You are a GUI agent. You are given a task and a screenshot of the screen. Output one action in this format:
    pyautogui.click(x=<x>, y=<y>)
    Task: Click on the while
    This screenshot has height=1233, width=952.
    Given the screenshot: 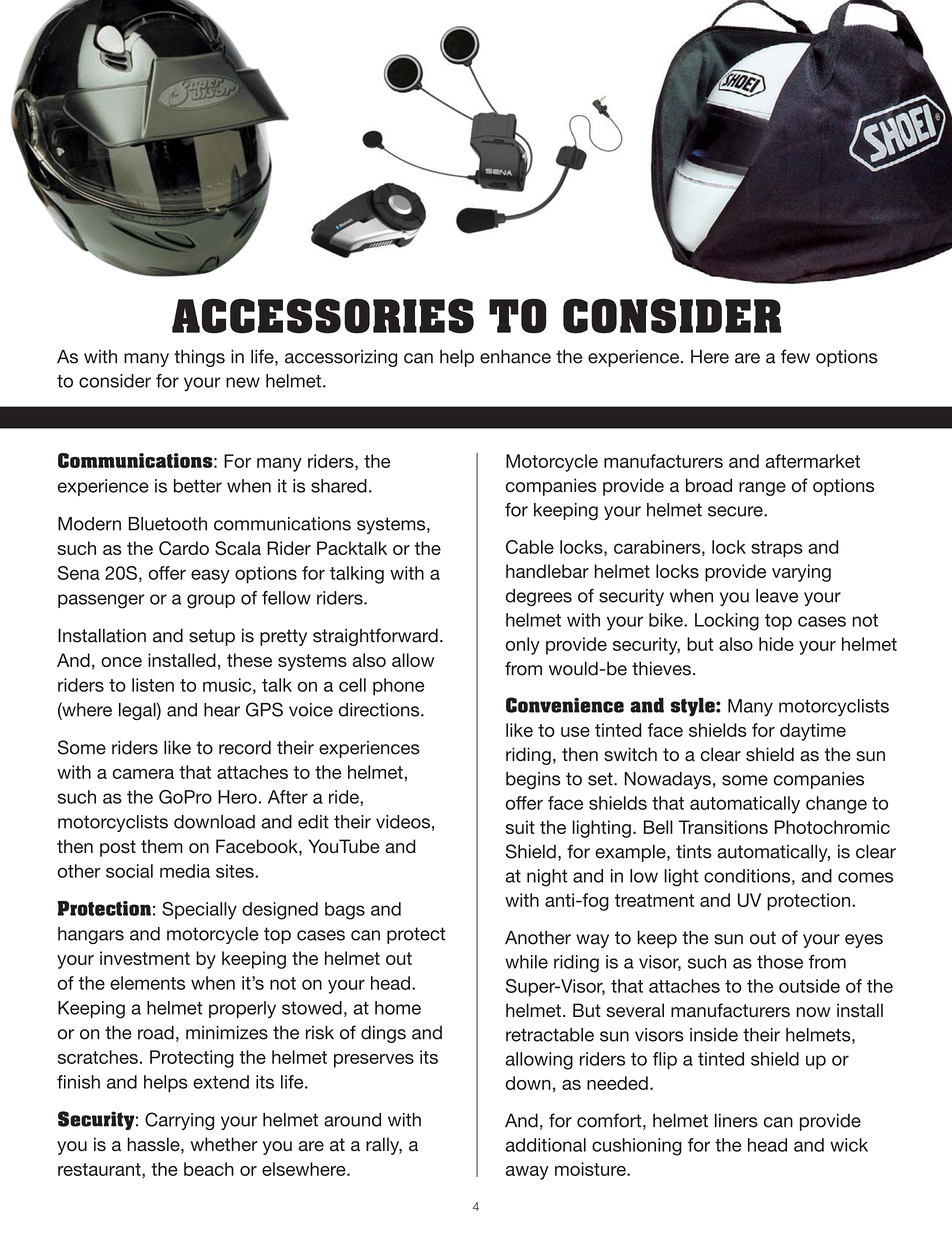 What is the action you would take?
    pyautogui.click(x=526, y=962)
